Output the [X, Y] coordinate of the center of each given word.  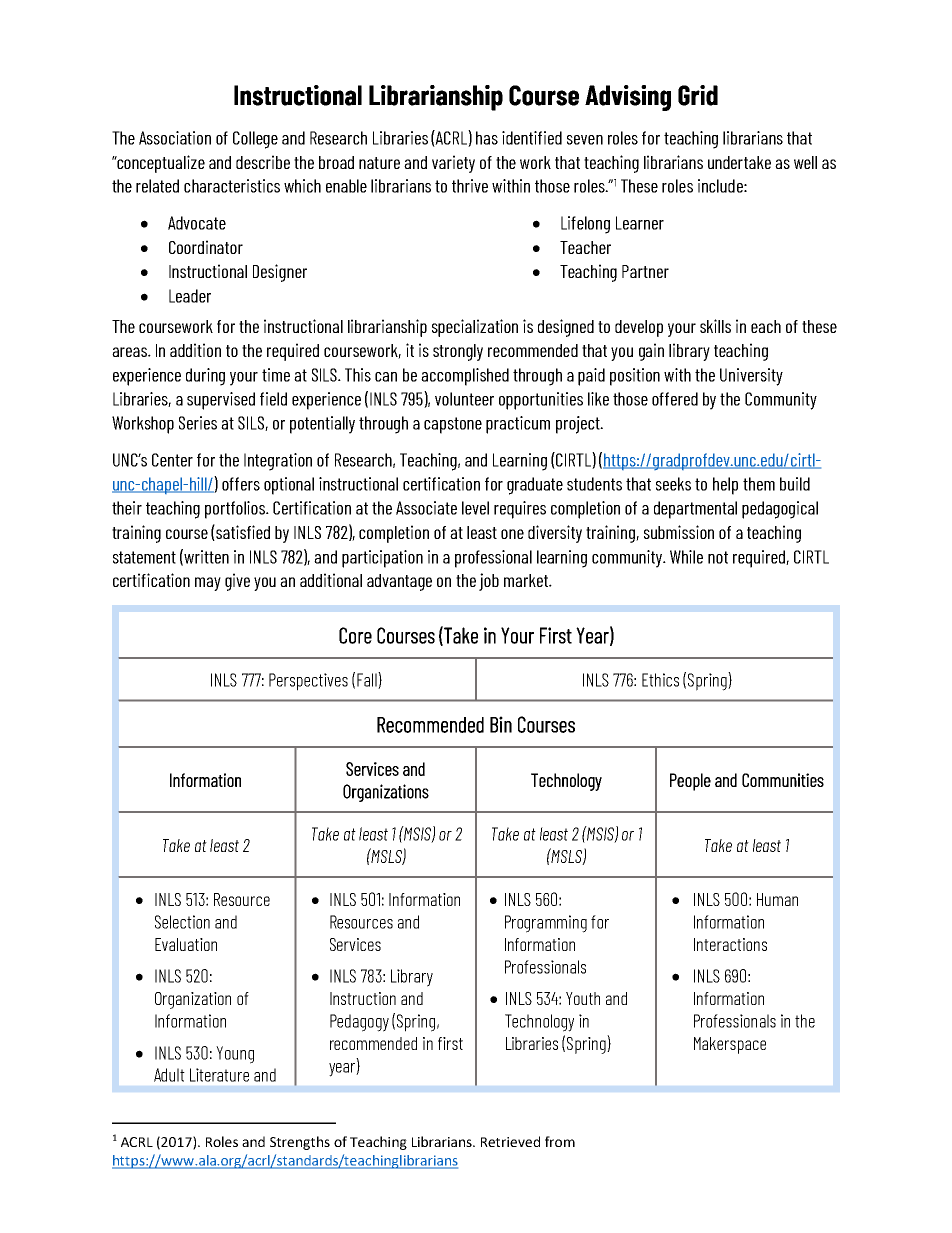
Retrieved [510, 1141]
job [489, 582]
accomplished [465, 377]
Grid [698, 95]
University [751, 377]
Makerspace [730, 1045]
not [718, 557]
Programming [546, 924]
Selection [182, 922]
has [487, 138]
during [205, 377]
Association [175, 138]
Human [777, 899]
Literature [219, 1075]
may [208, 584]
